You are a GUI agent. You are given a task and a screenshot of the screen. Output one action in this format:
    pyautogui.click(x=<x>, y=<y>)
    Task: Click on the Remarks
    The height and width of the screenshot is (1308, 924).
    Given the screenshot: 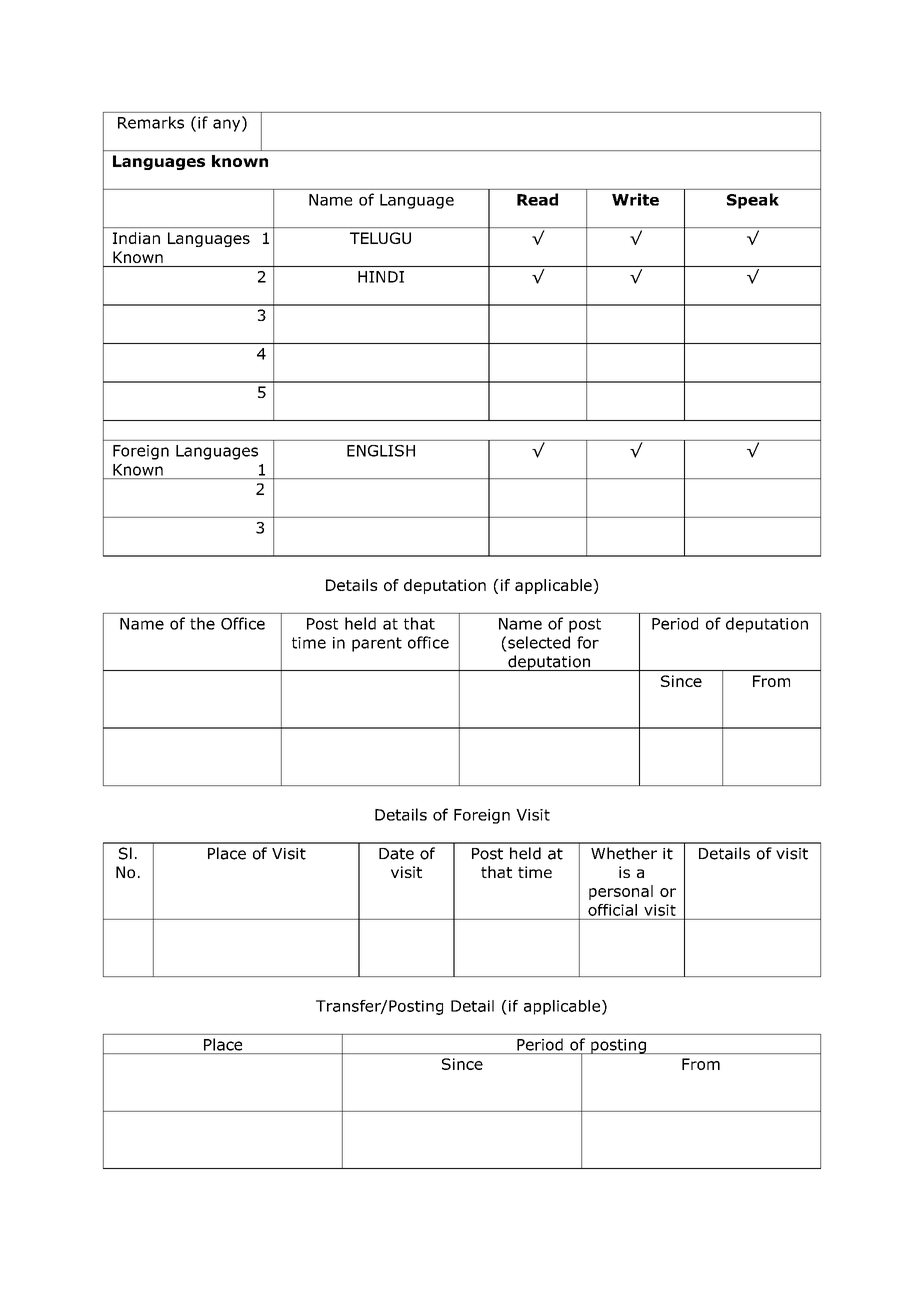 What is the action you would take?
    pyautogui.click(x=151, y=122)
